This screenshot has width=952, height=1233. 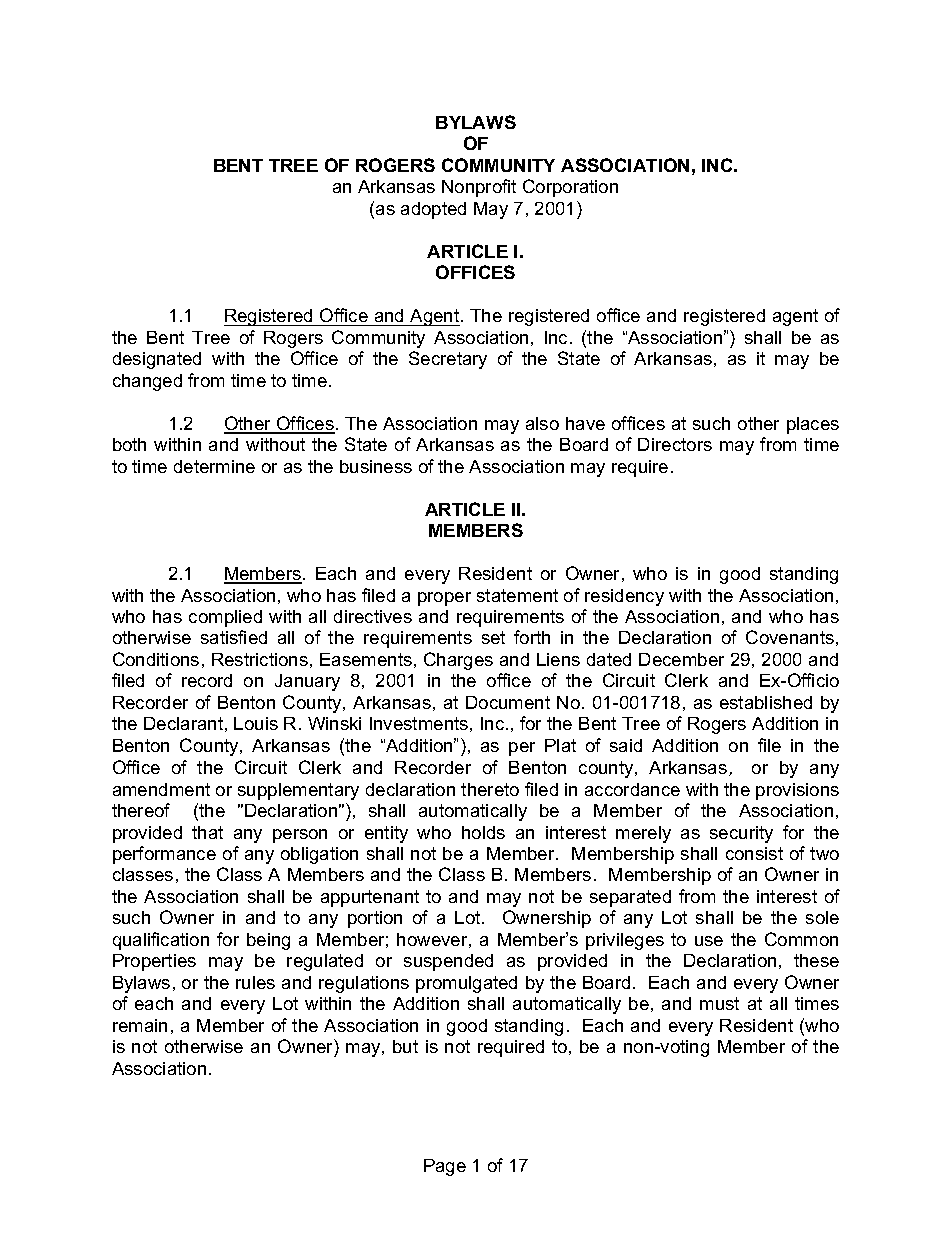 What do you see at coordinates (448, 962) in the screenshot?
I see `suspended` at bounding box center [448, 962].
